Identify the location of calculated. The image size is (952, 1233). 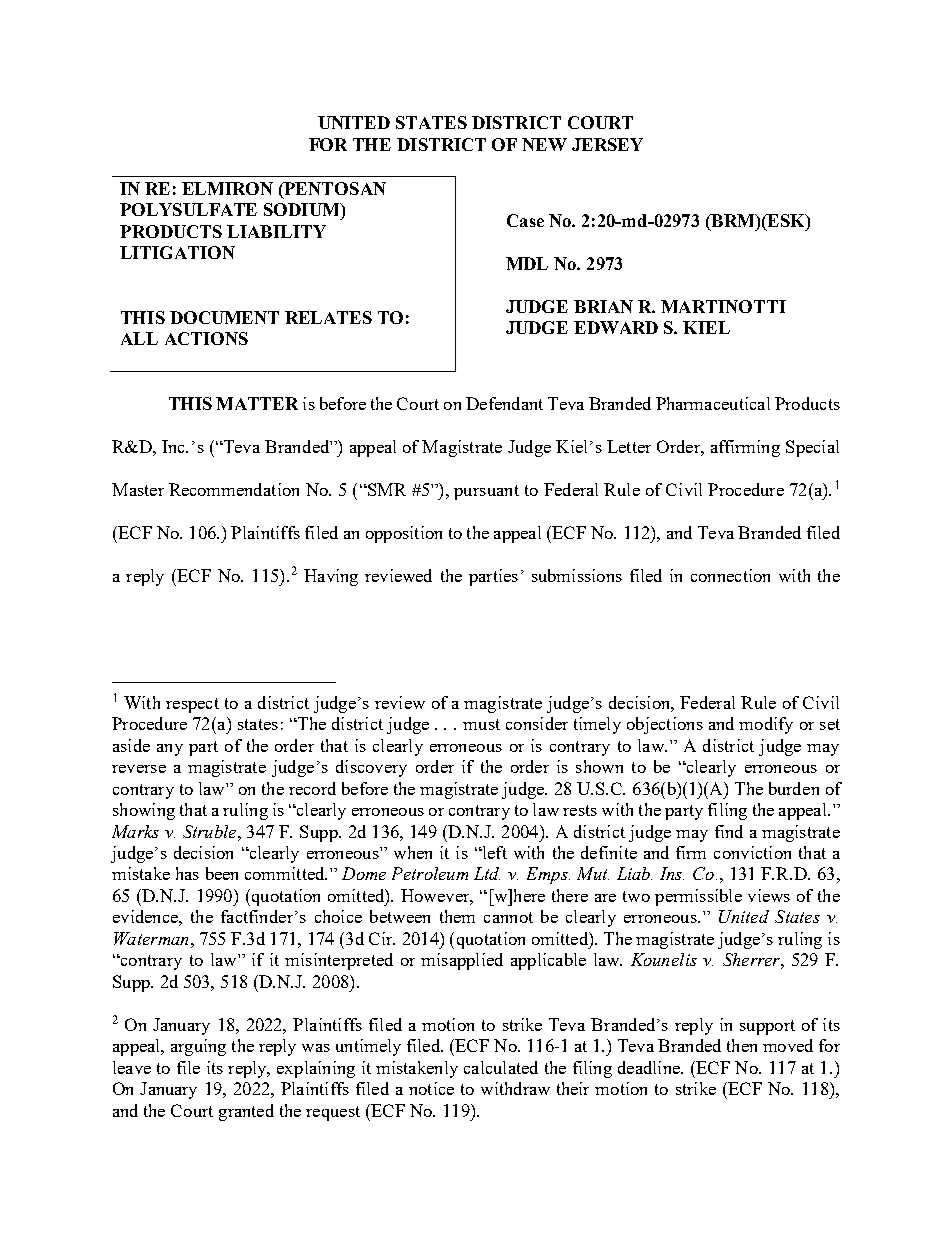
(501, 1067).
